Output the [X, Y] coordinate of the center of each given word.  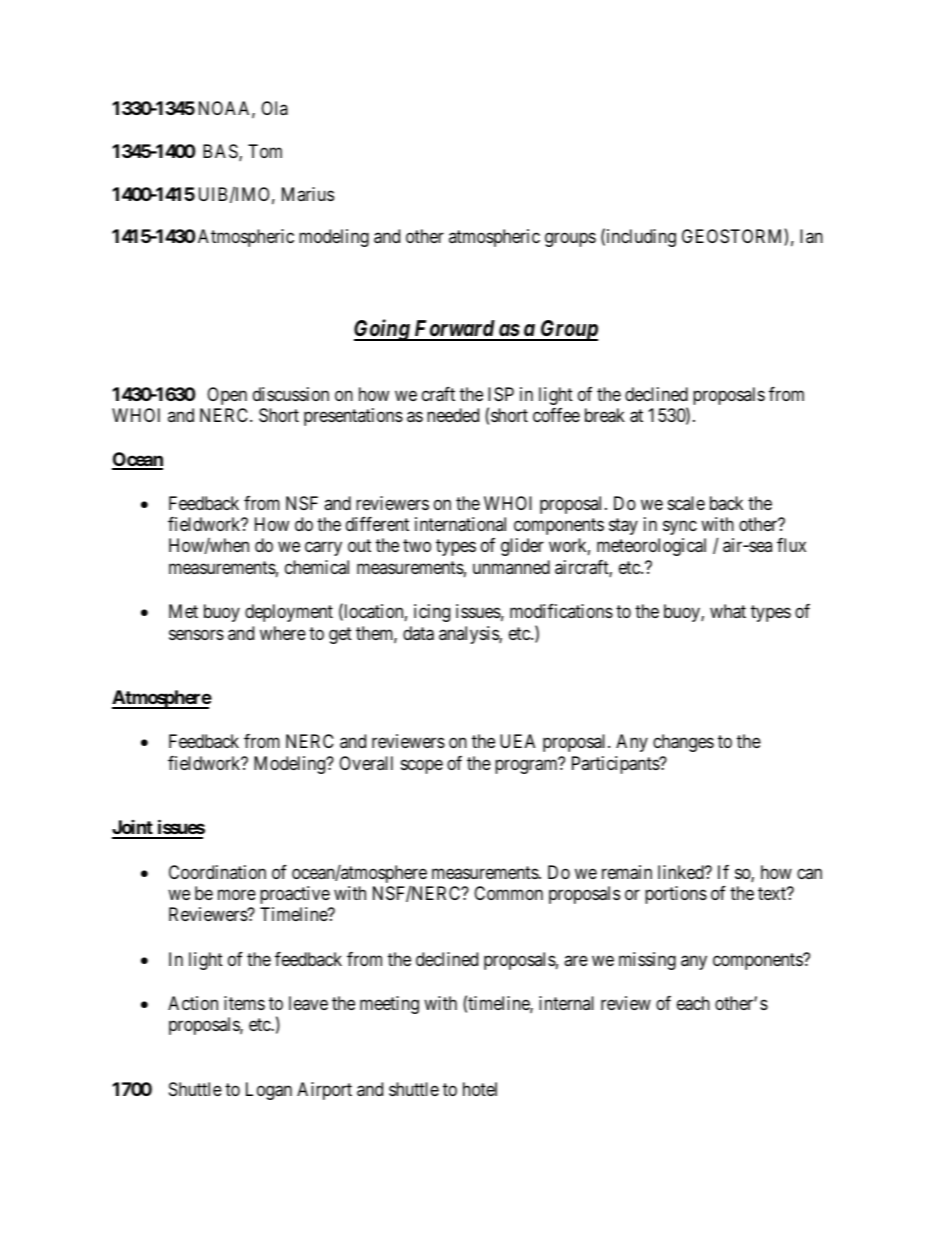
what [728, 611]
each [693, 1003]
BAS [221, 152]
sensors [196, 634]
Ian [811, 236]
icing [432, 613]
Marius [308, 194]
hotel [480, 1089]
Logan [269, 1091]
